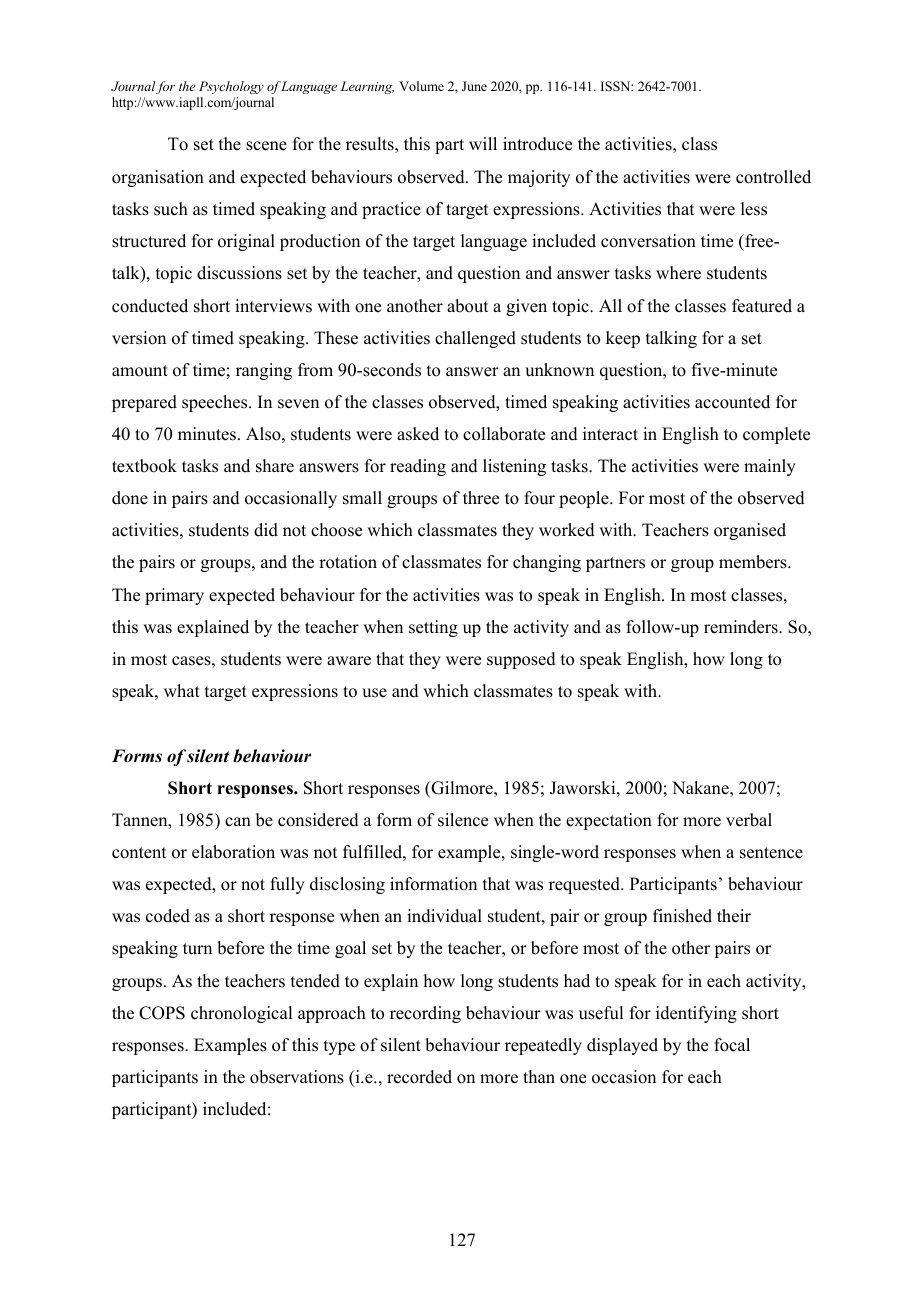 The height and width of the screenshot is (1308, 924). Describe the element at coordinates (241, 1014) in the screenshot. I see `chronological` at that location.
